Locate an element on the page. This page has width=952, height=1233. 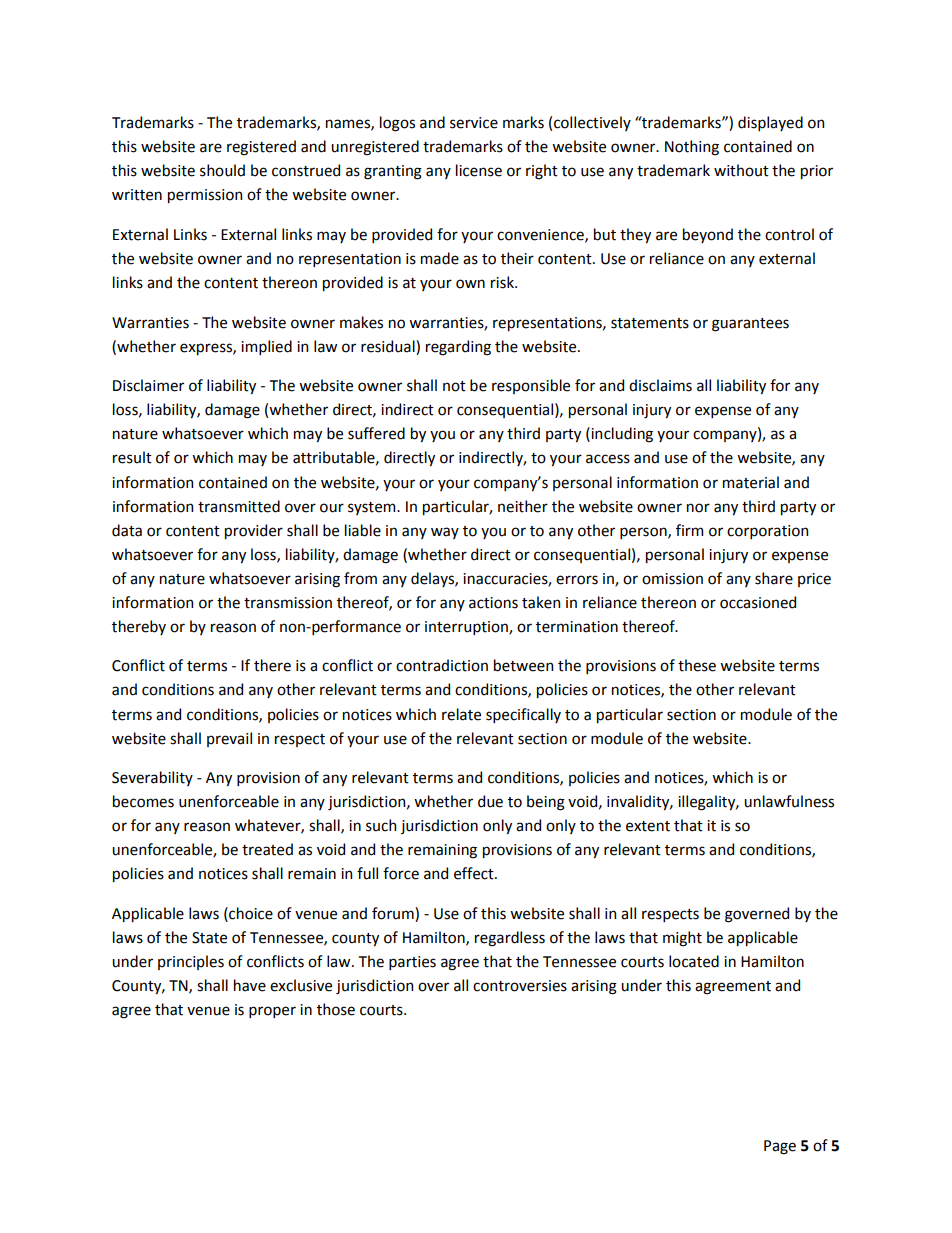
proper is located at coordinates (272, 1012).
